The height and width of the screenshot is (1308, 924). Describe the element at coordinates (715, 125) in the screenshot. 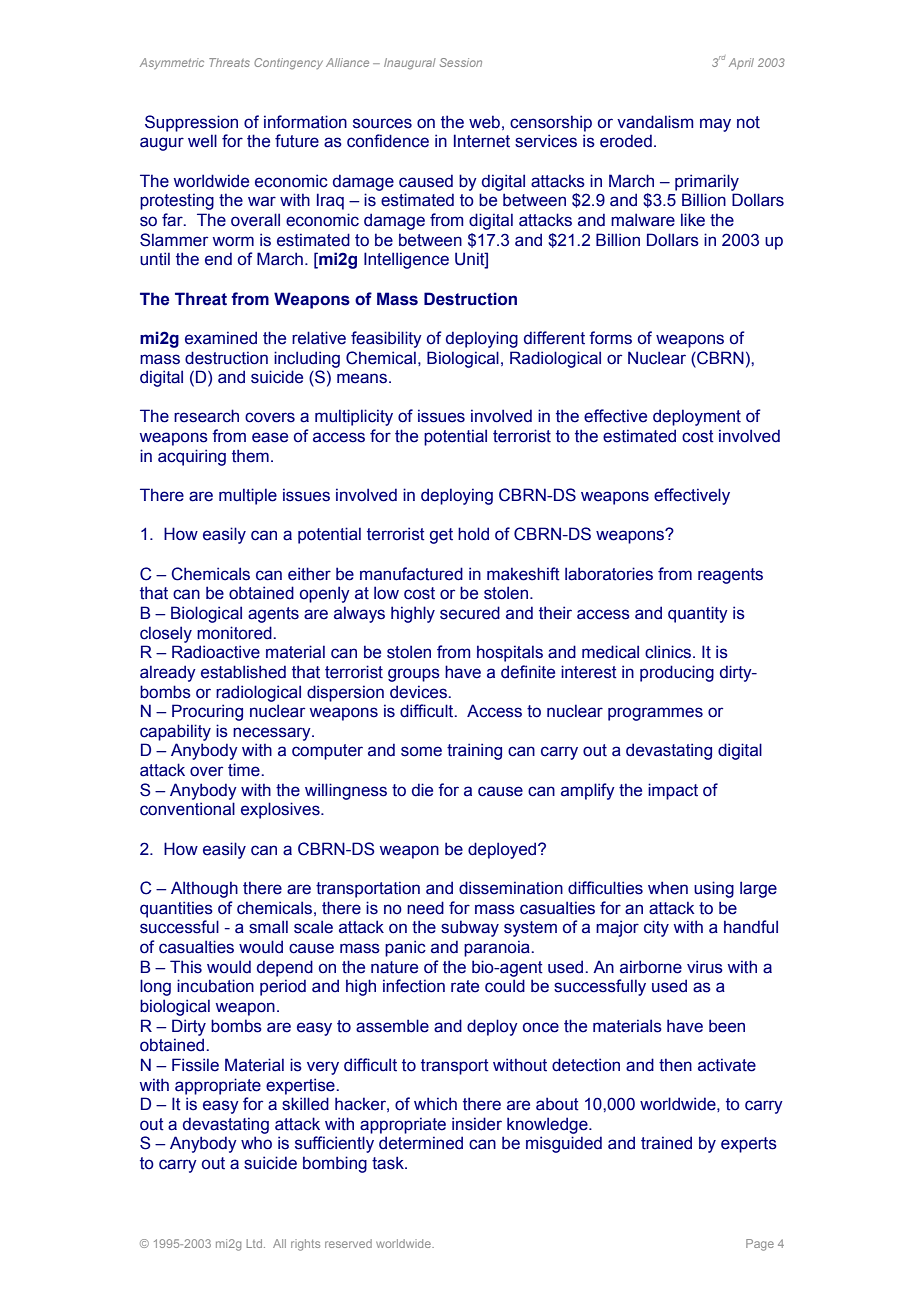

I see `may` at that location.
